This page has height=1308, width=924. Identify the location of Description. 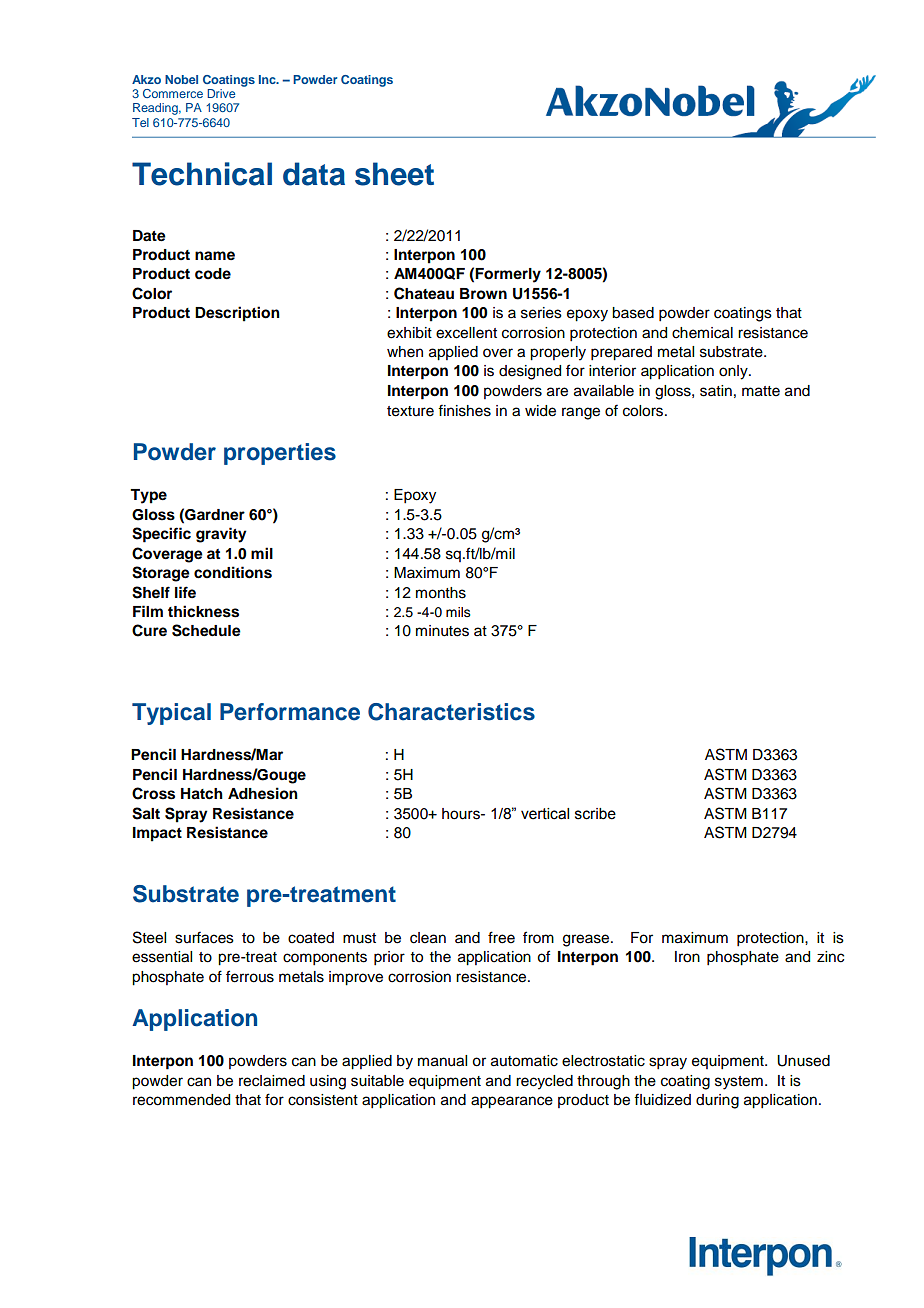
(237, 314).
